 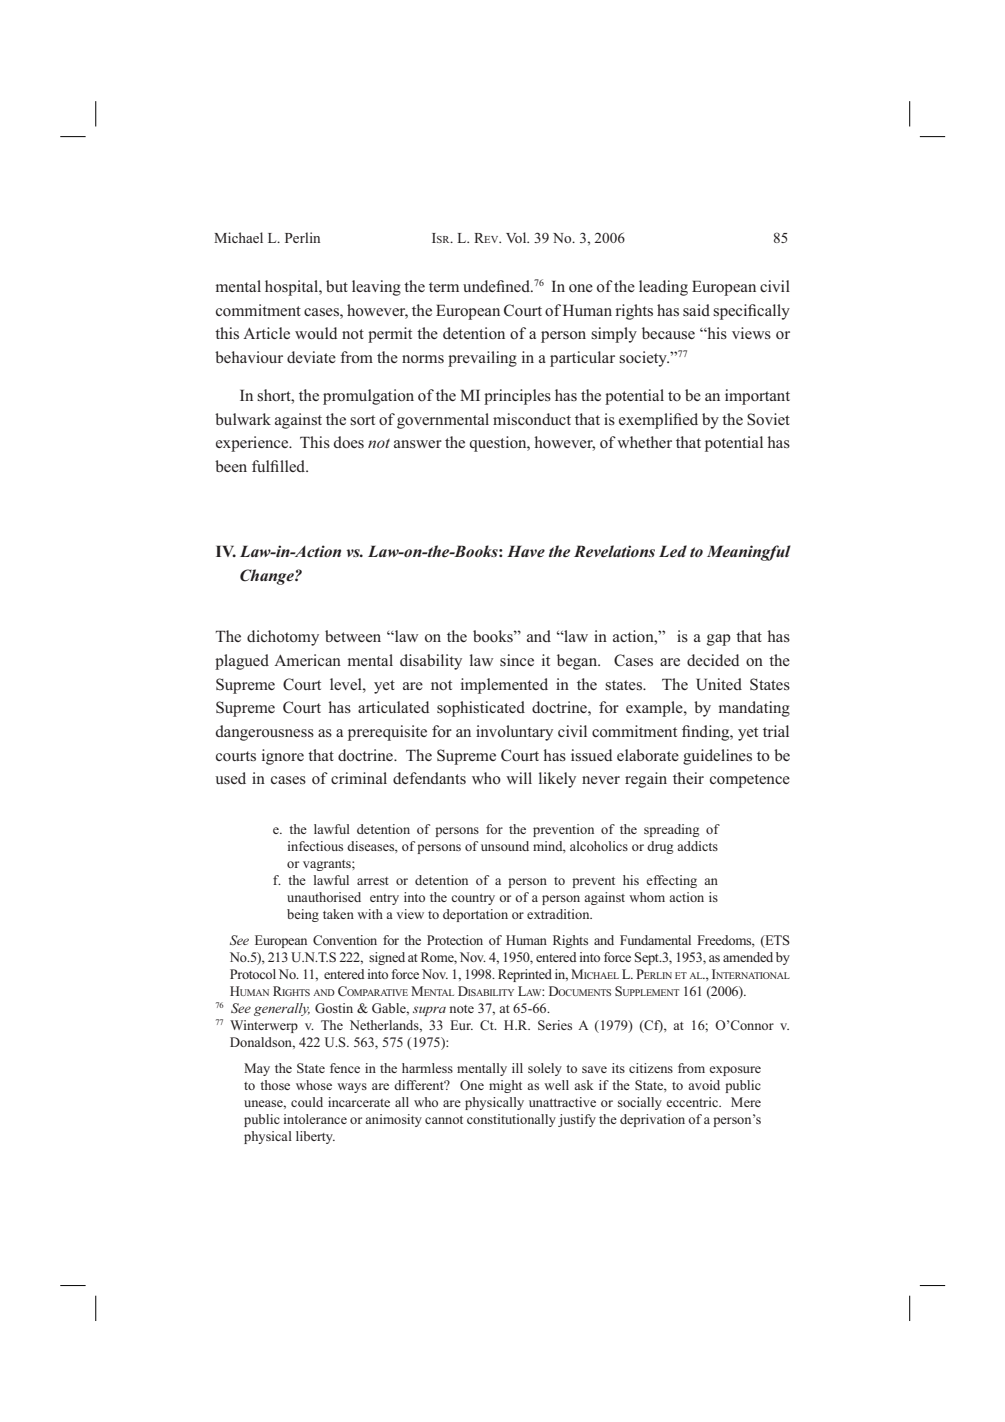 I want to click on dangerousness, so click(x=265, y=733).
